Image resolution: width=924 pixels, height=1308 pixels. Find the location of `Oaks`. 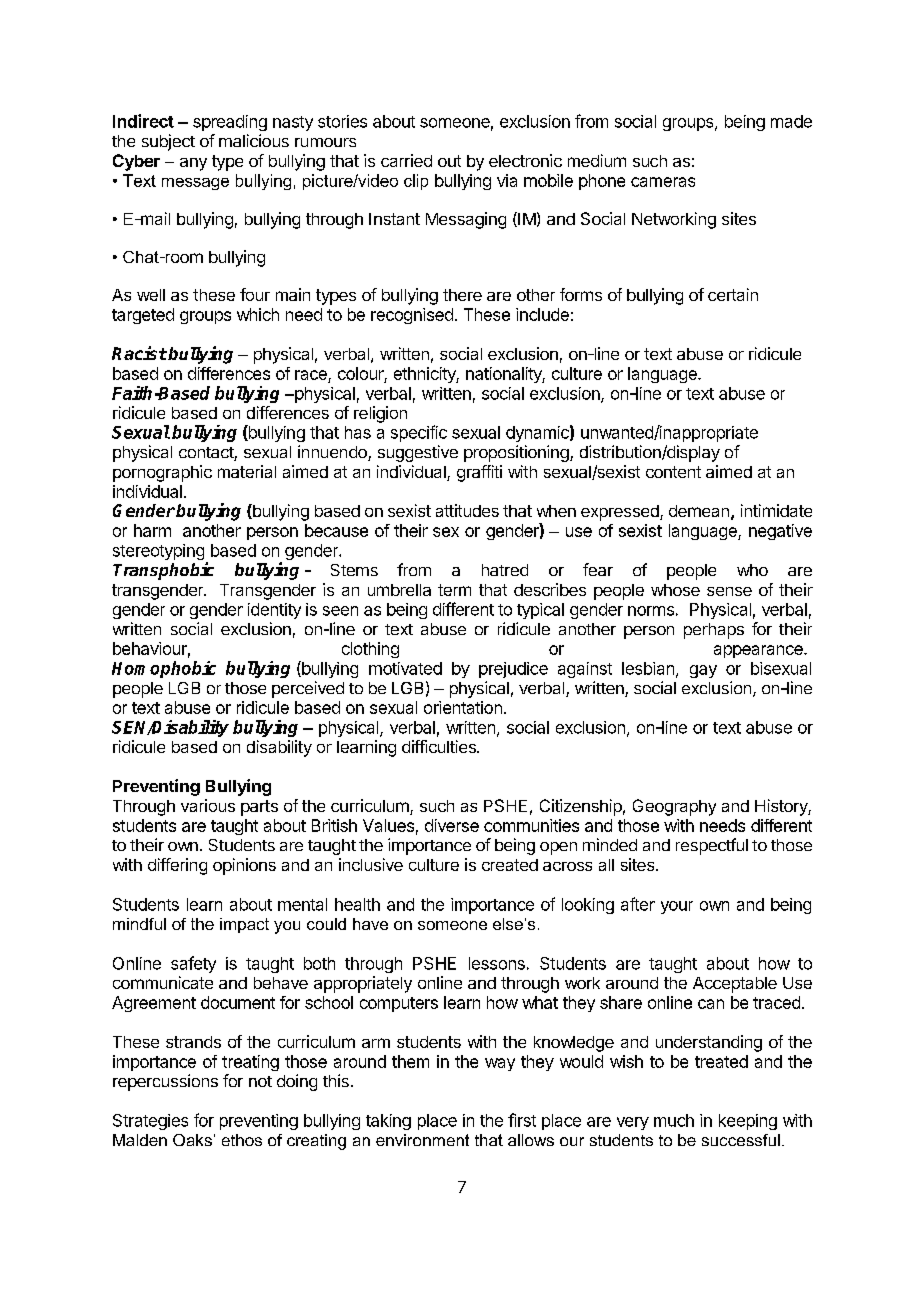

Oaks is located at coordinates (192, 1140).
